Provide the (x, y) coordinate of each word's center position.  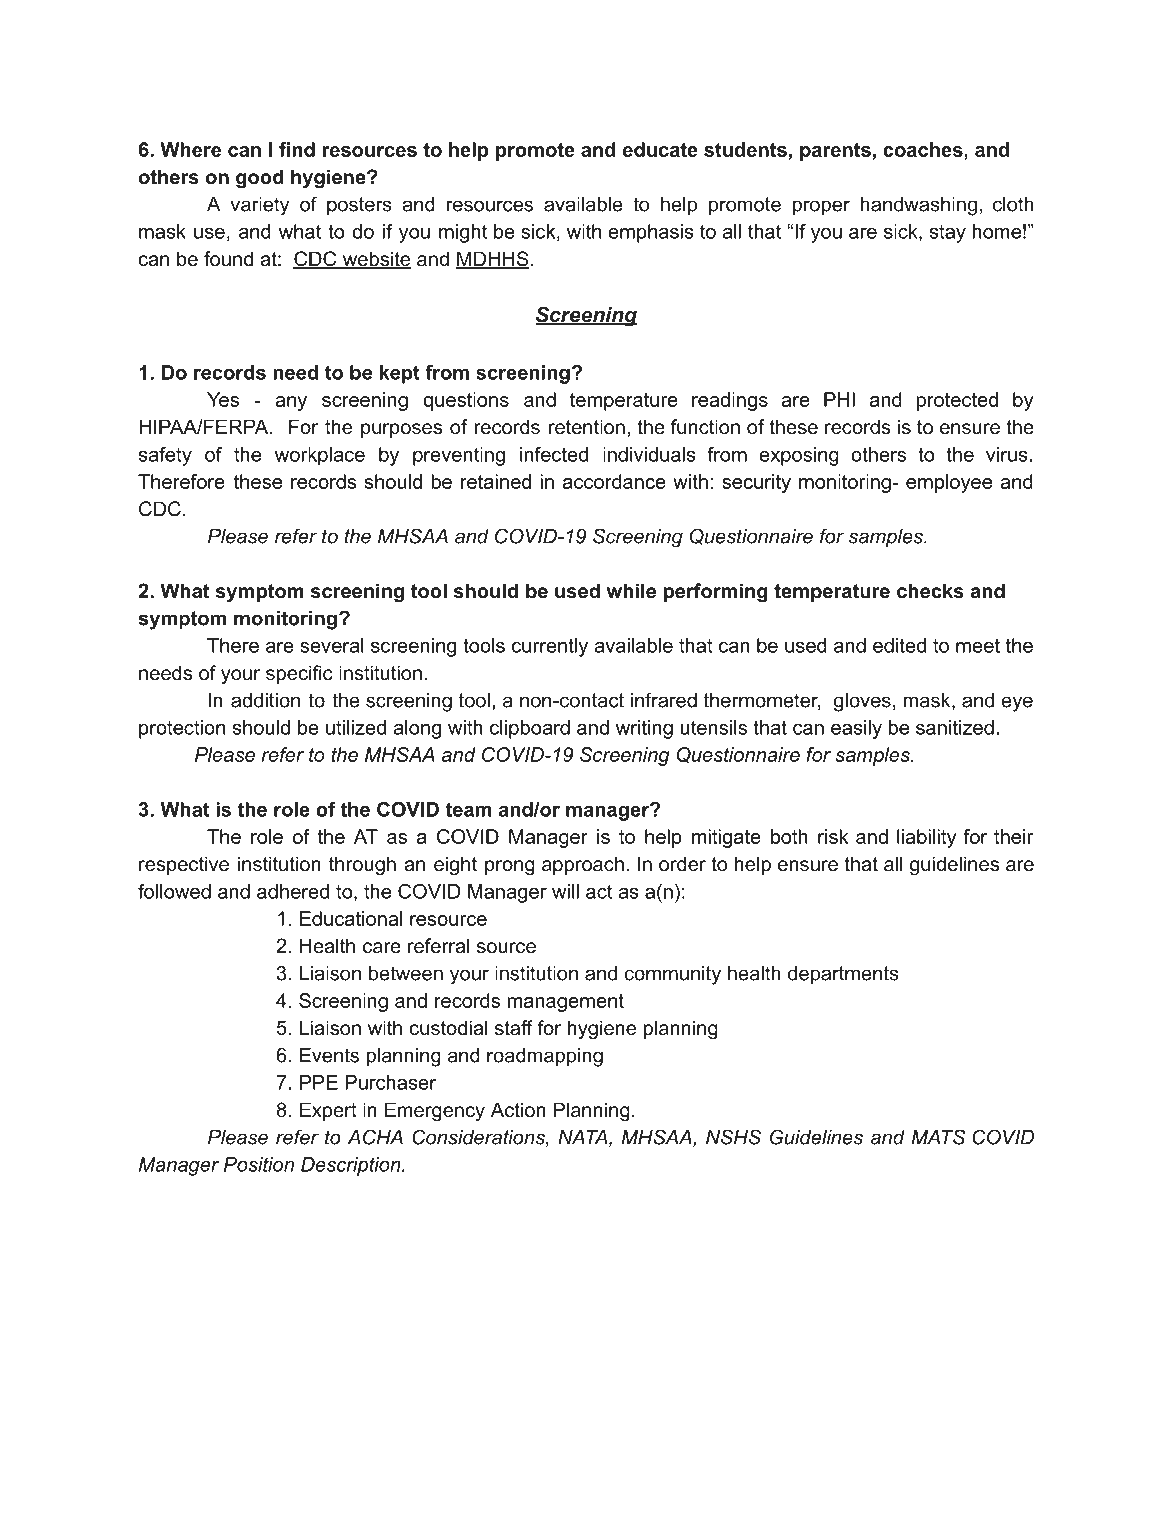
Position (259, 1164)
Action (518, 1110)
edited (899, 645)
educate (660, 149)
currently (550, 647)
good (260, 179)
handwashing (919, 206)
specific (299, 674)
